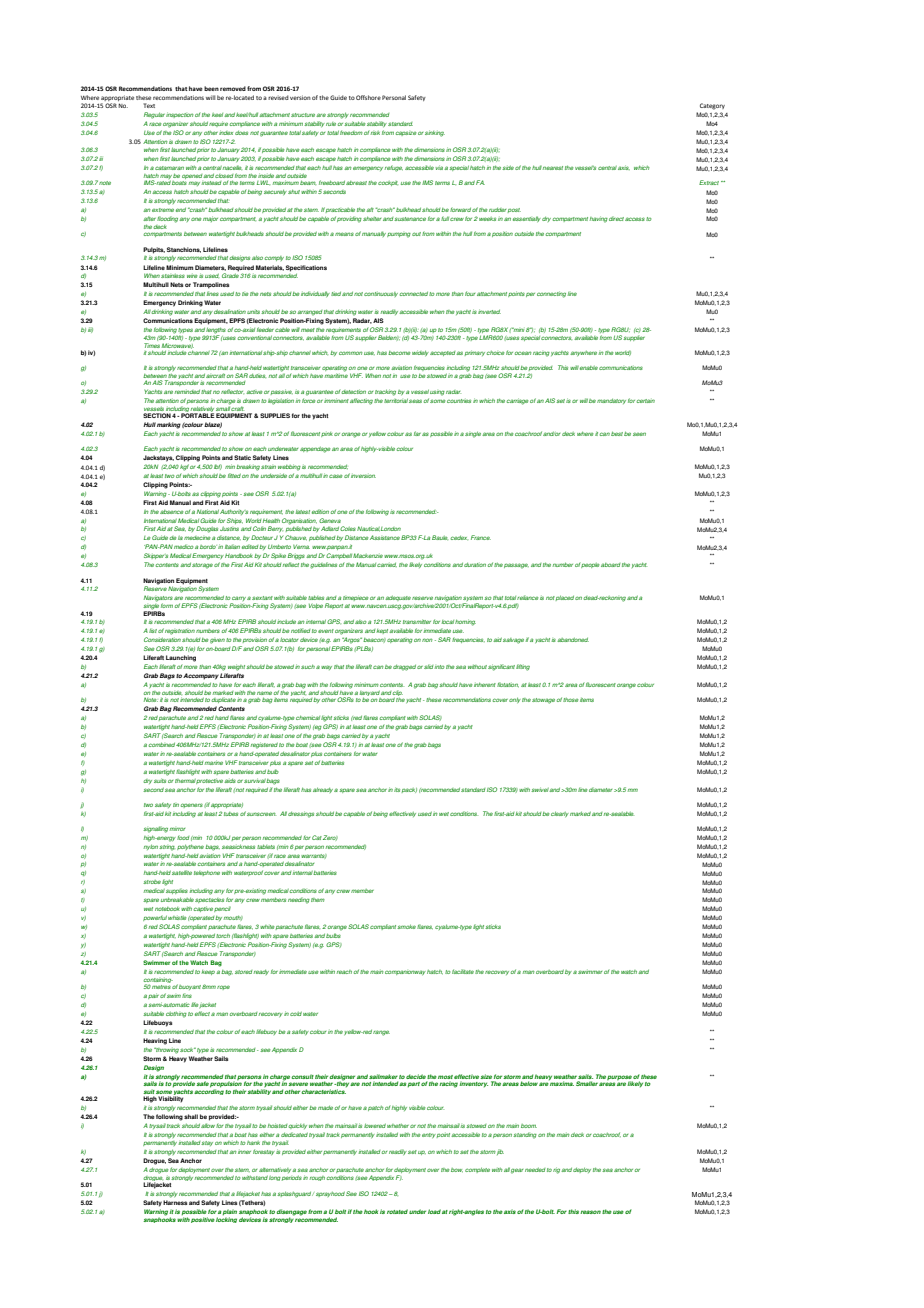 This screenshot has width=924, height=1308. I want to click on facilitate, so click(463, 971).
